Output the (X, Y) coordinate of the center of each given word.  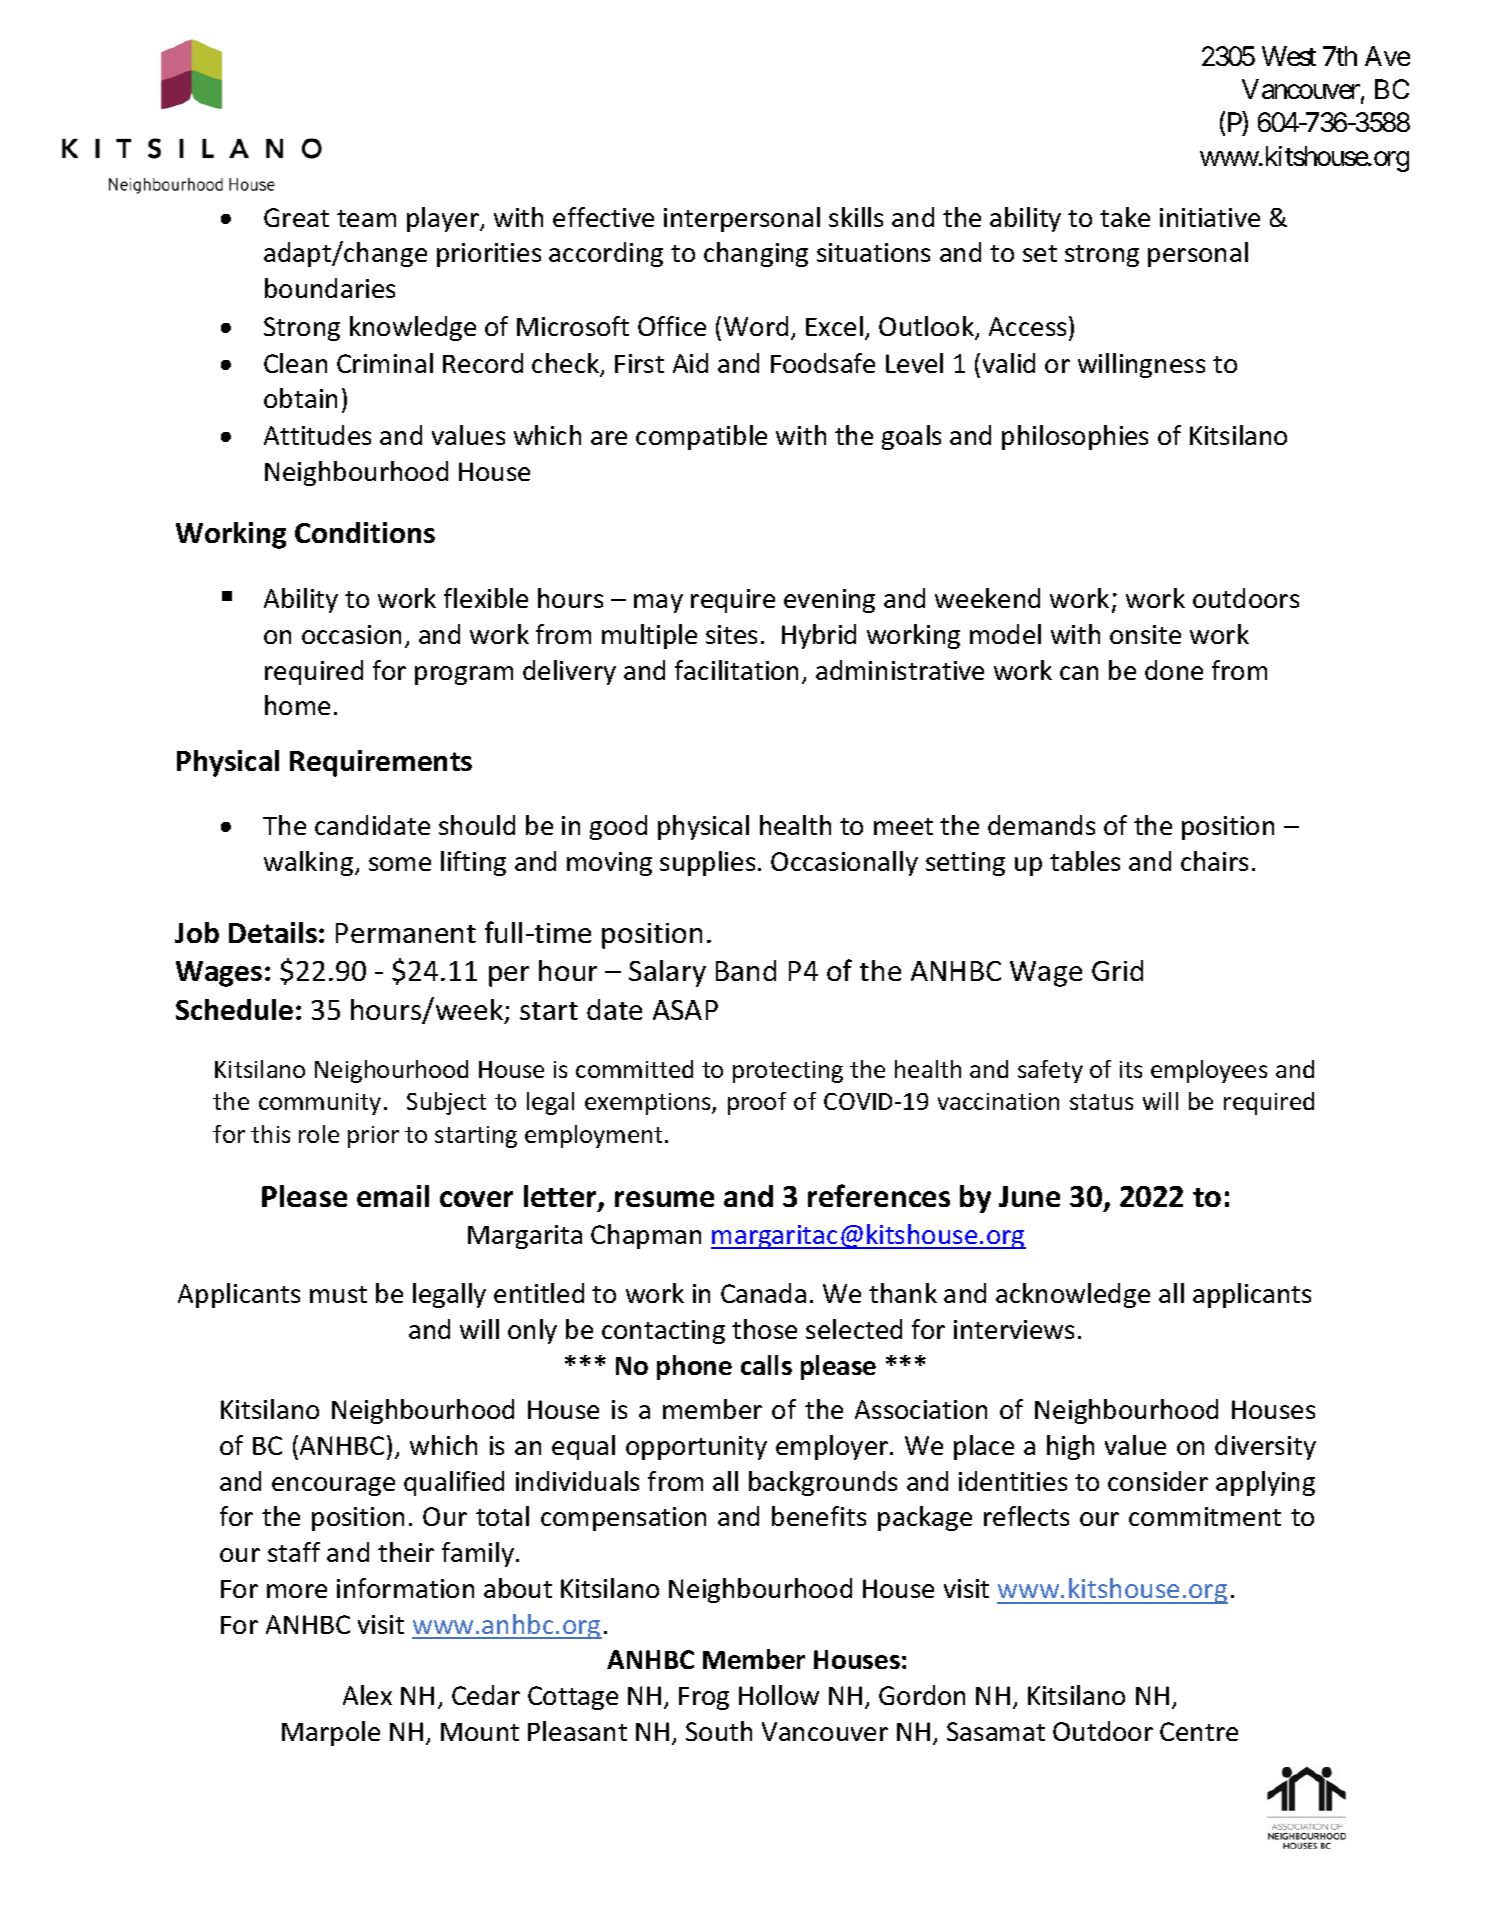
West (1289, 56)
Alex (367, 1695)
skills (856, 217)
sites (731, 634)
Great (296, 217)
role (319, 1134)
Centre (1199, 1731)
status (1101, 1102)
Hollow (779, 1695)
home (297, 705)
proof (757, 1103)
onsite (1145, 634)
